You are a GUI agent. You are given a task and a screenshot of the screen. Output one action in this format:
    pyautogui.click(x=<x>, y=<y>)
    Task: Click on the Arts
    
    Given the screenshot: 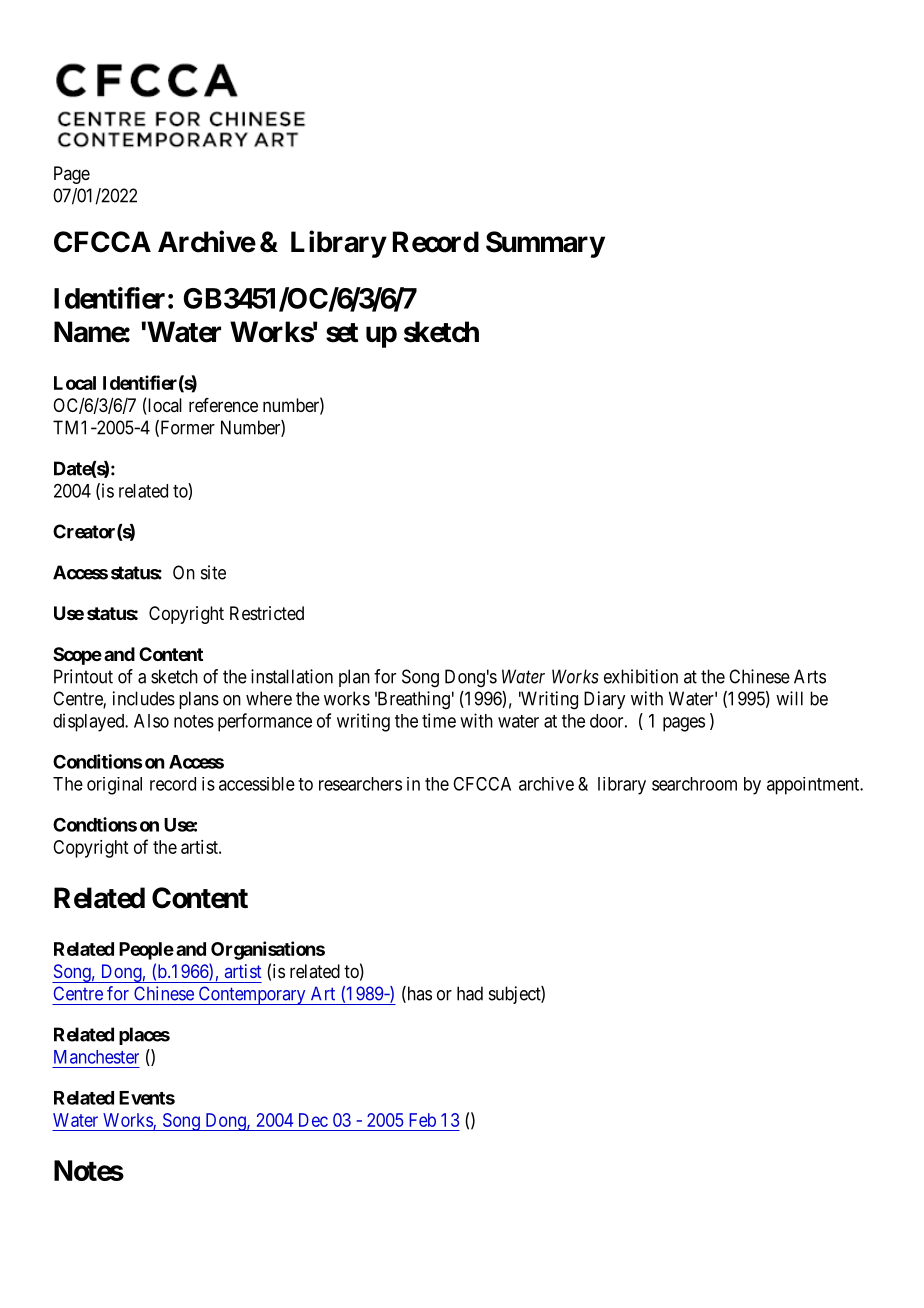 What is the action you would take?
    pyautogui.click(x=810, y=676)
